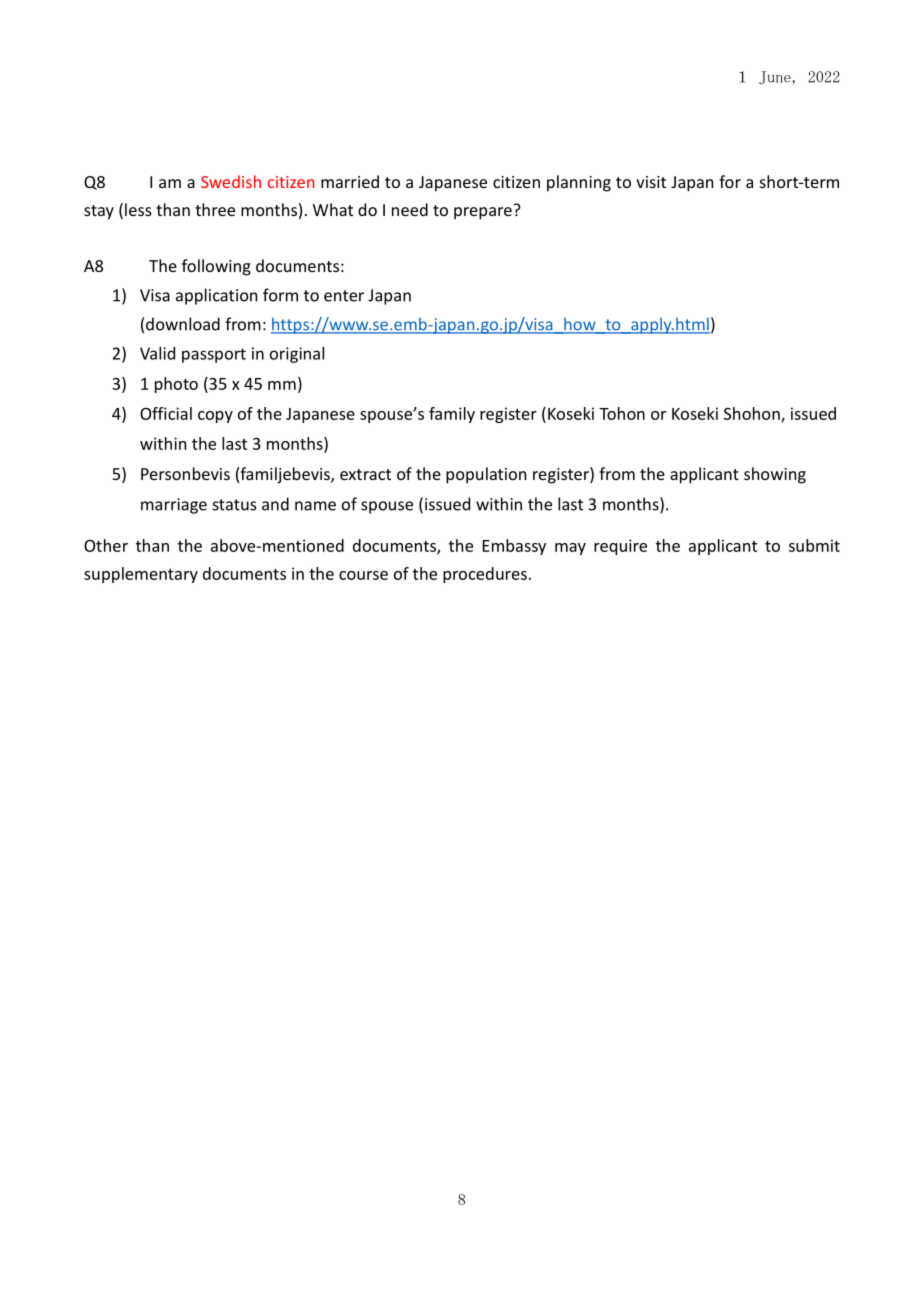  Describe the element at coordinates (452, 415) in the screenshot. I see `family` at that location.
